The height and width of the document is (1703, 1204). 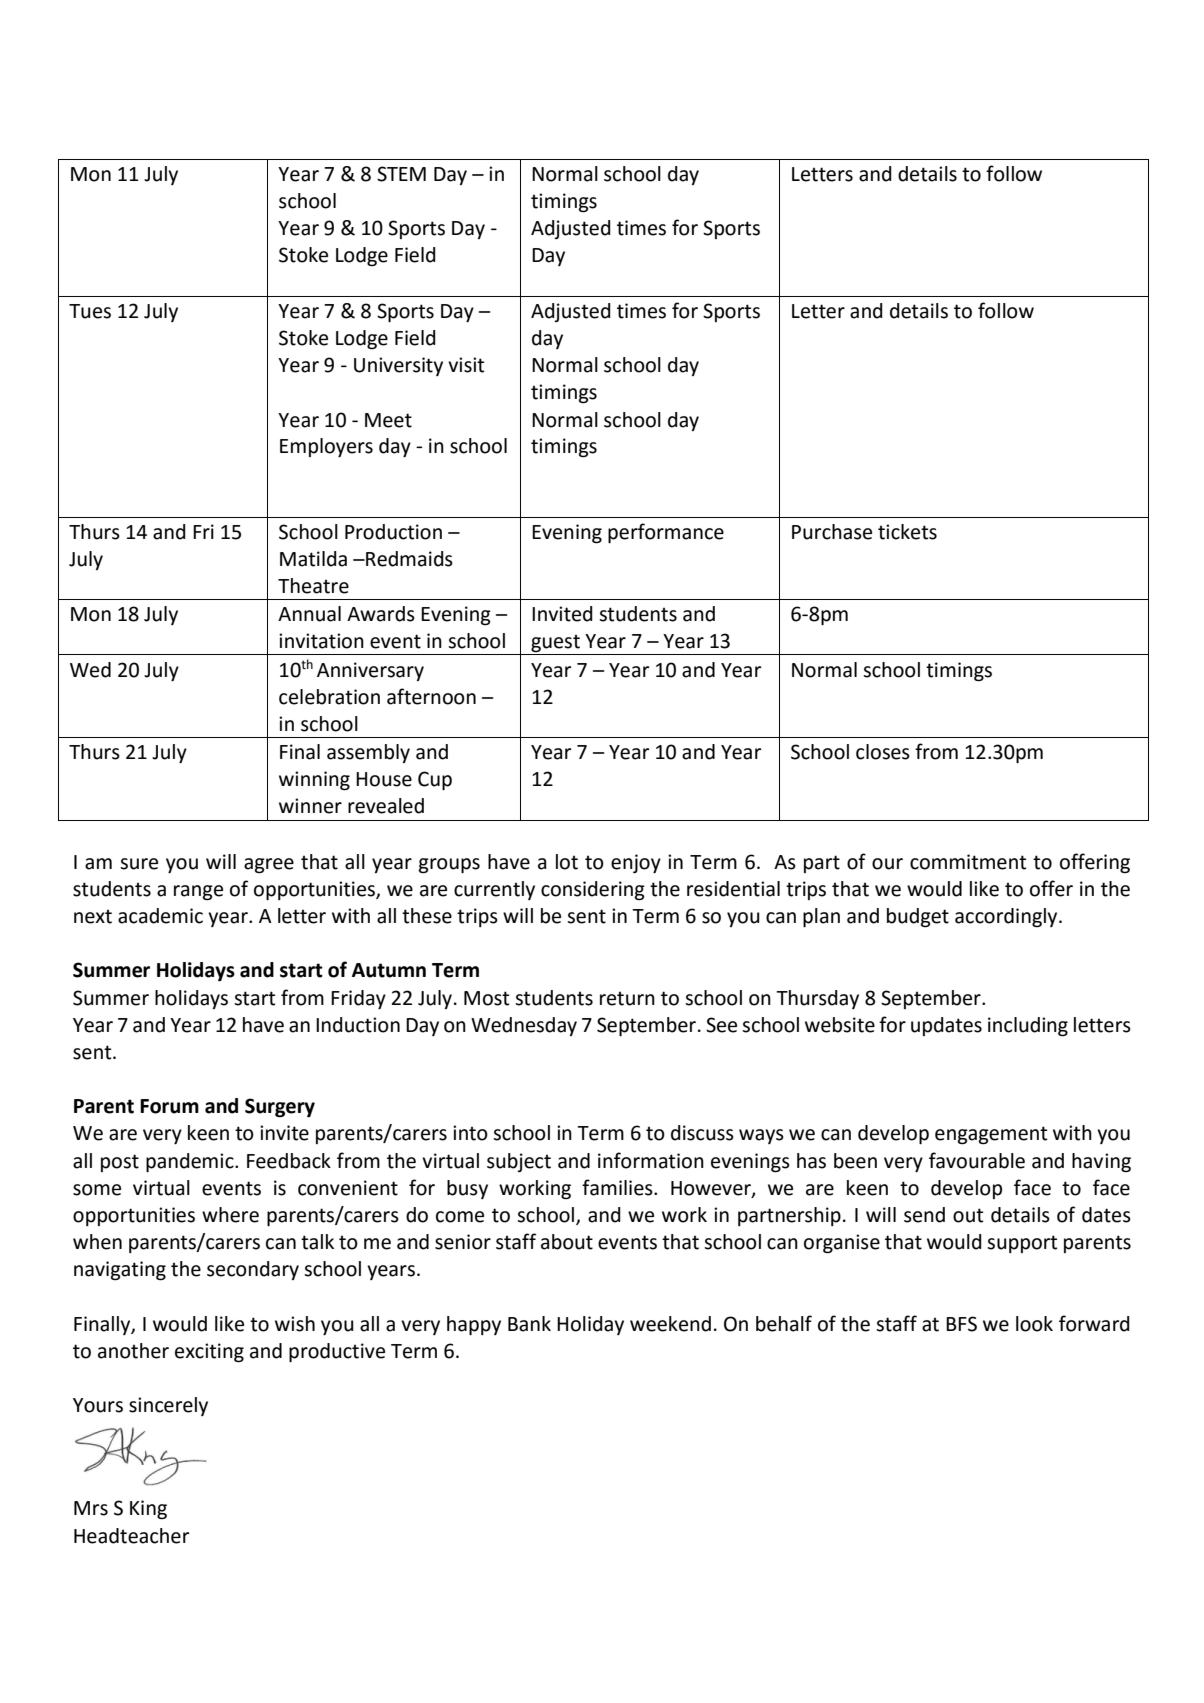 What do you see at coordinates (524, 1026) in the document?
I see `Wednesday` at bounding box center [524, 1026].
